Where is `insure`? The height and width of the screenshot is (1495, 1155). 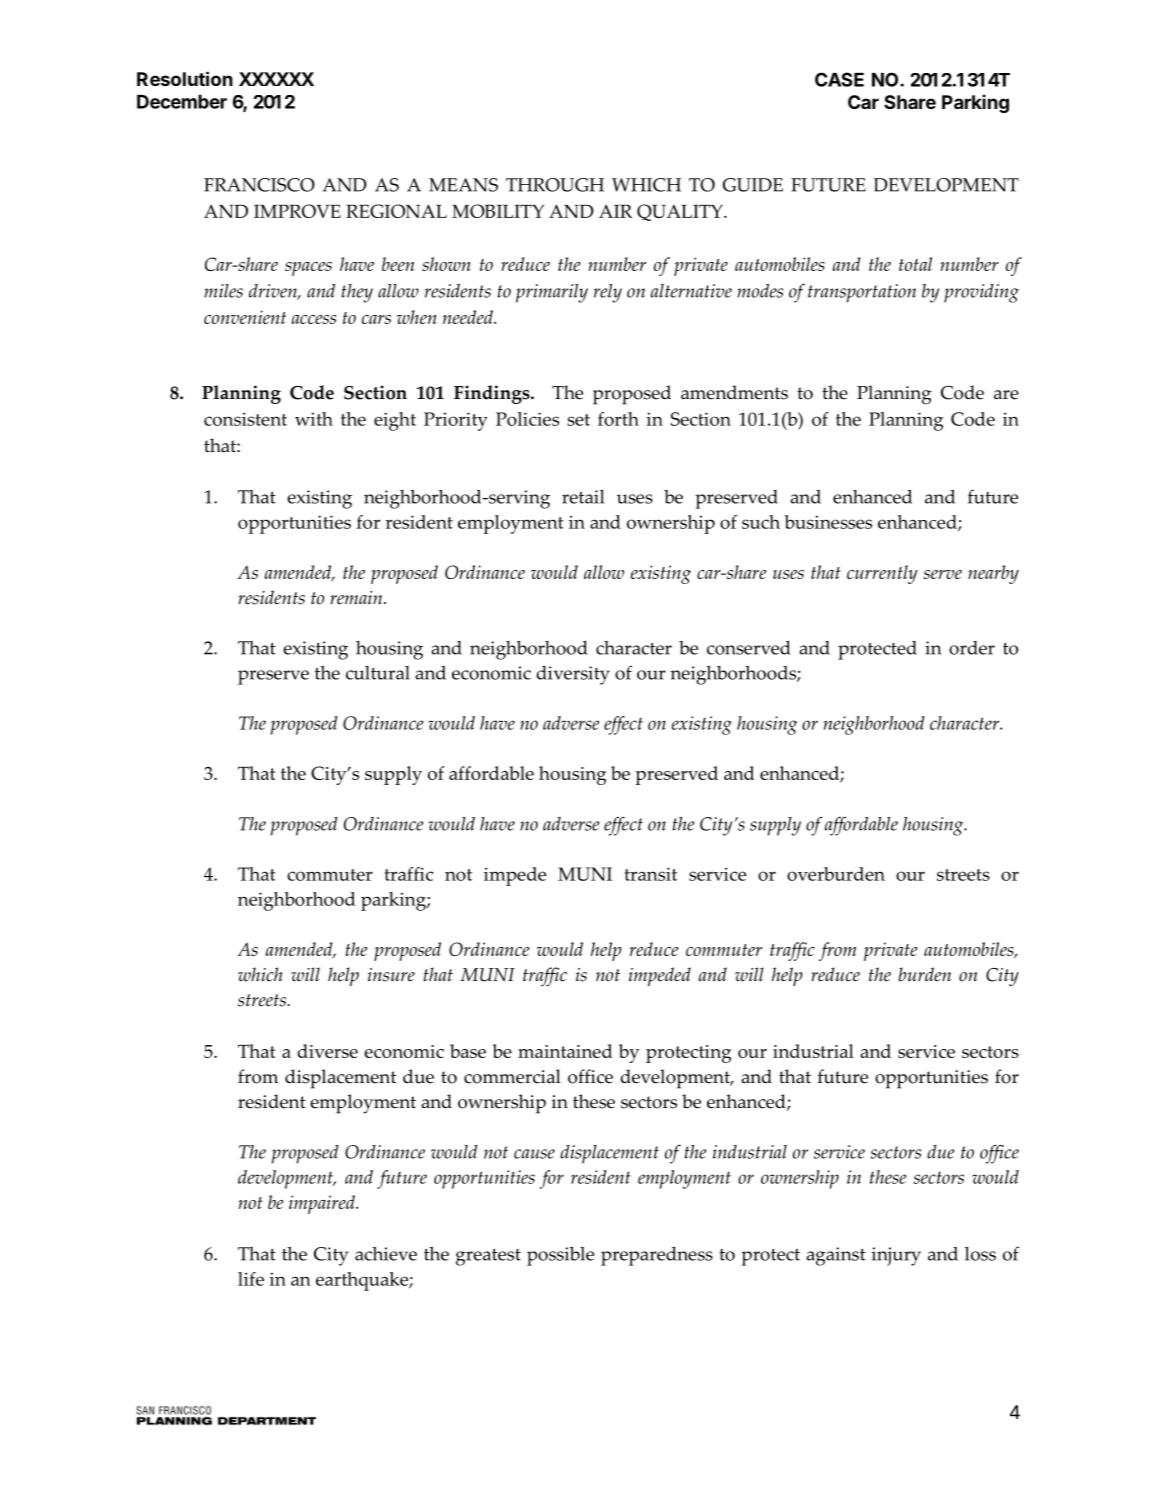 insure is located at coordinates (391, 975).
